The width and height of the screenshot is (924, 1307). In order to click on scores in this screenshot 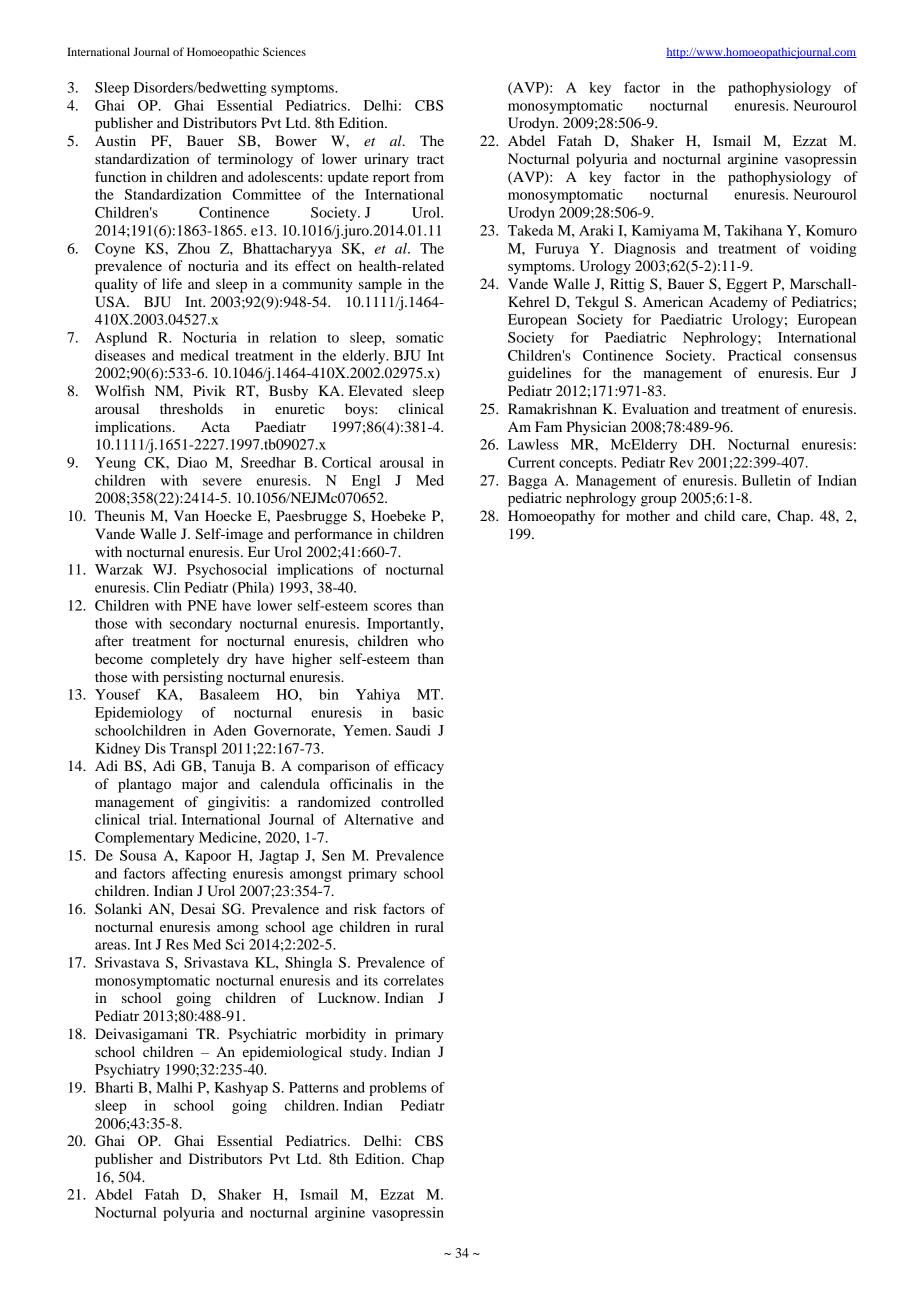, I will do `click(393, 607)`.
